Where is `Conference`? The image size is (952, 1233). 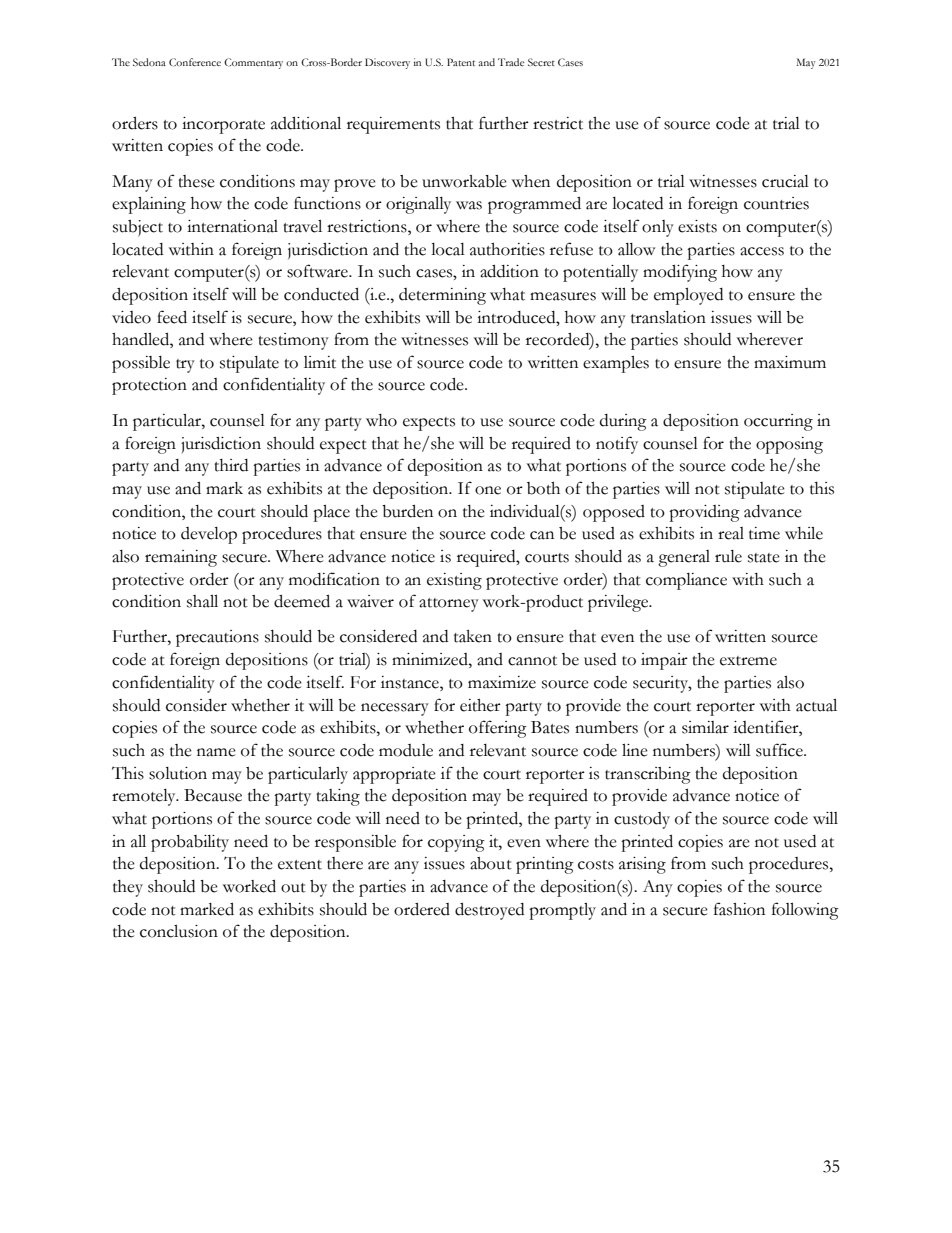
Conference is located at coordinates (195, 62).
